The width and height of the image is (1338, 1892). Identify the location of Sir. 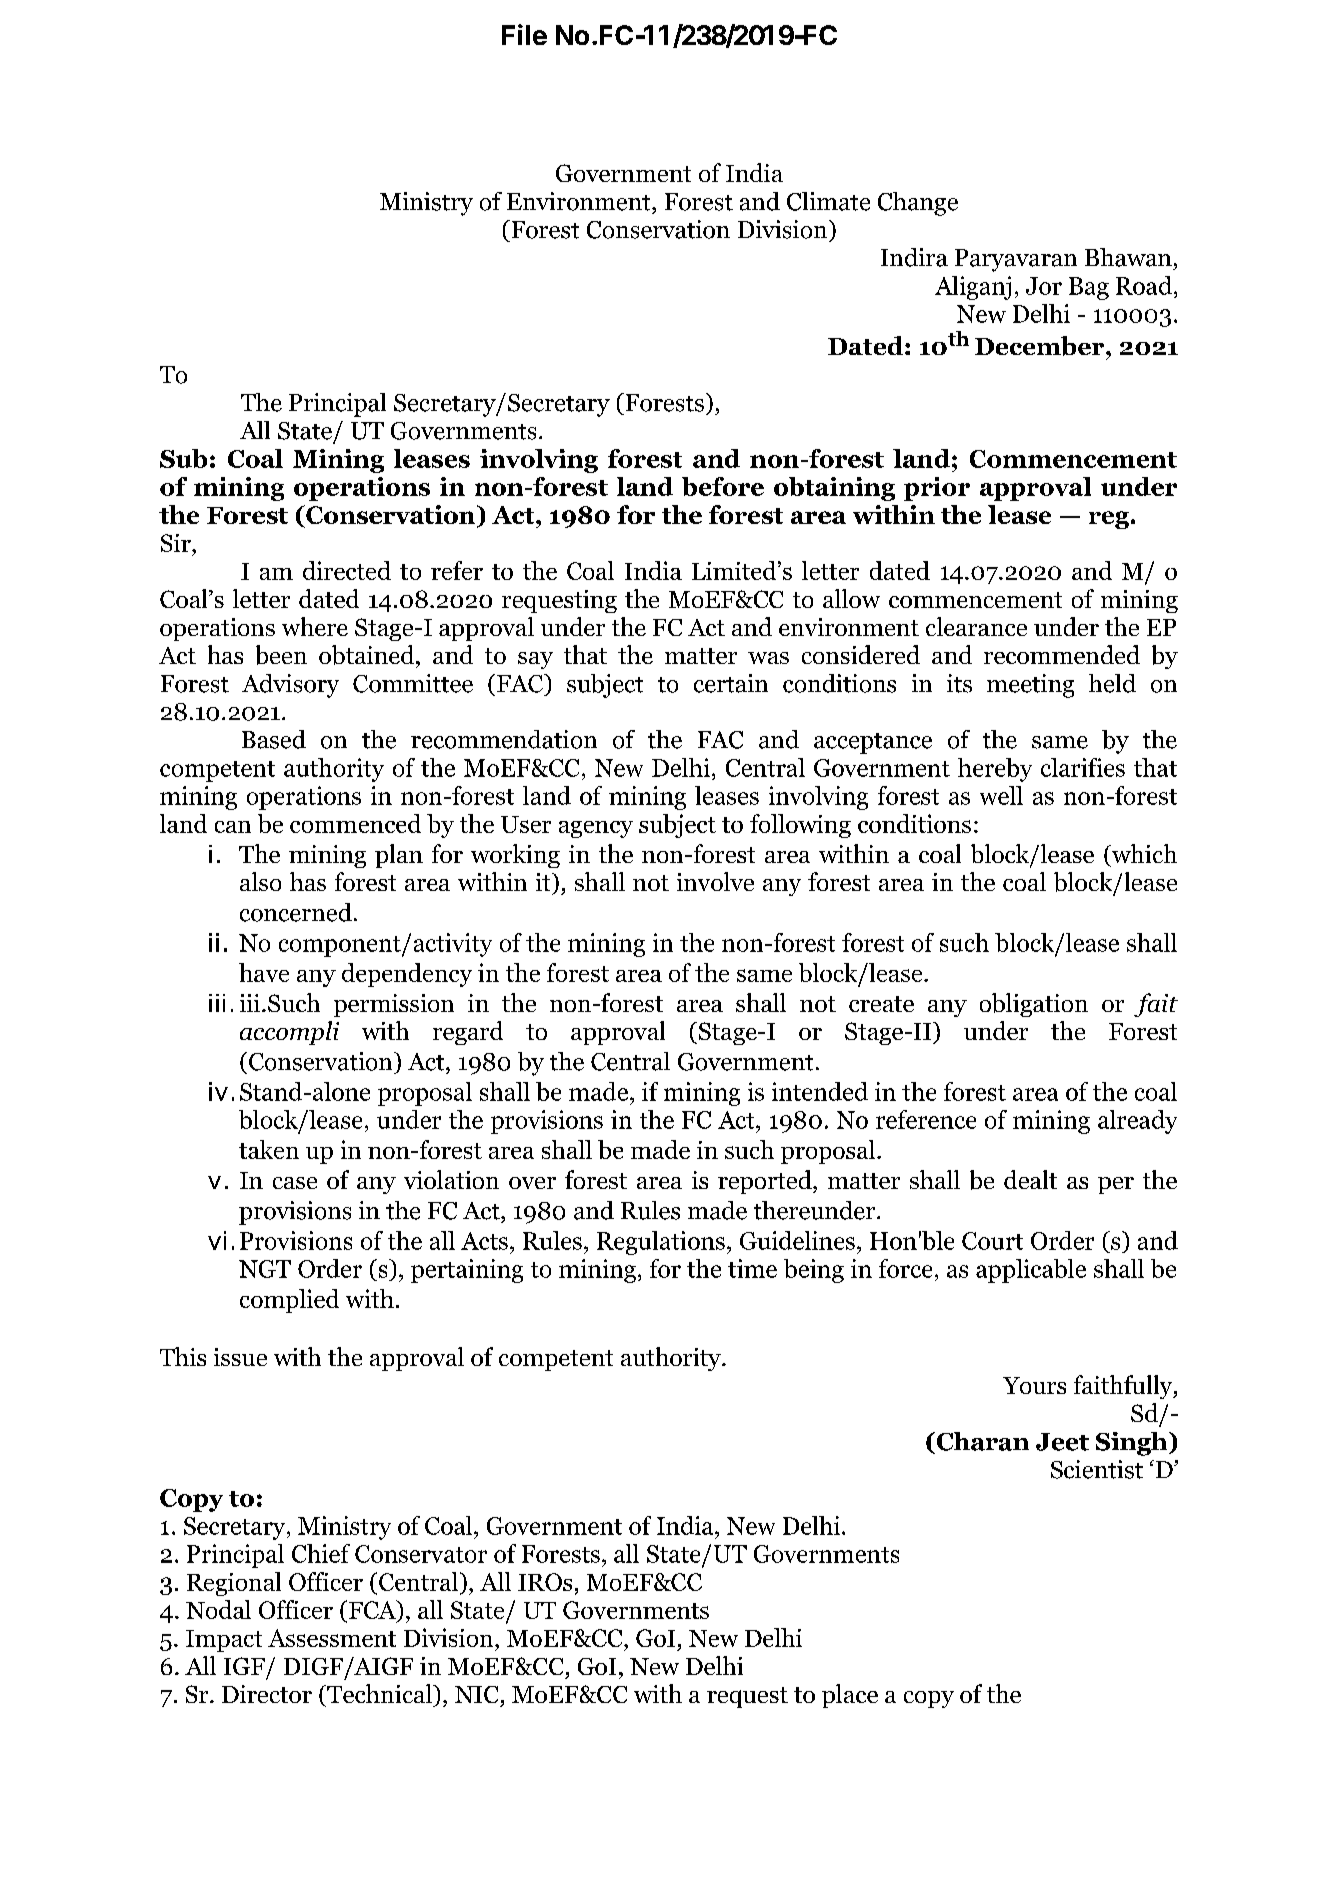
(177, 543).
